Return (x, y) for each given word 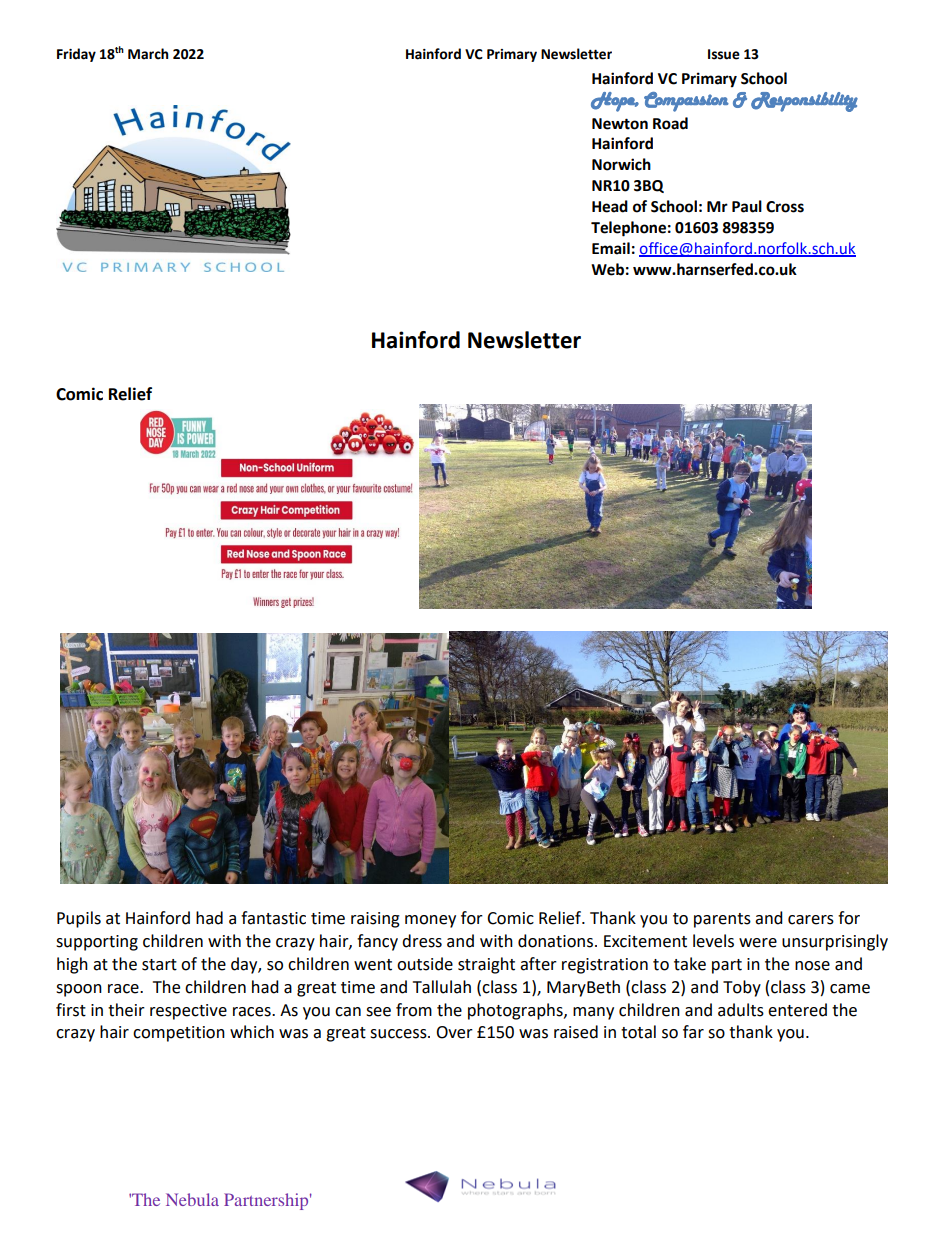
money (430, 921)
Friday (76, 55)
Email (611, 248)
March (148, 54)
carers (811, 920)
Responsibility (804, 102)
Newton (620, 124)
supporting (97, 943)
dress (422, 941)
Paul (747, 206)
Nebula (192, 1199)
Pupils (79, 919)
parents (722, 920)
